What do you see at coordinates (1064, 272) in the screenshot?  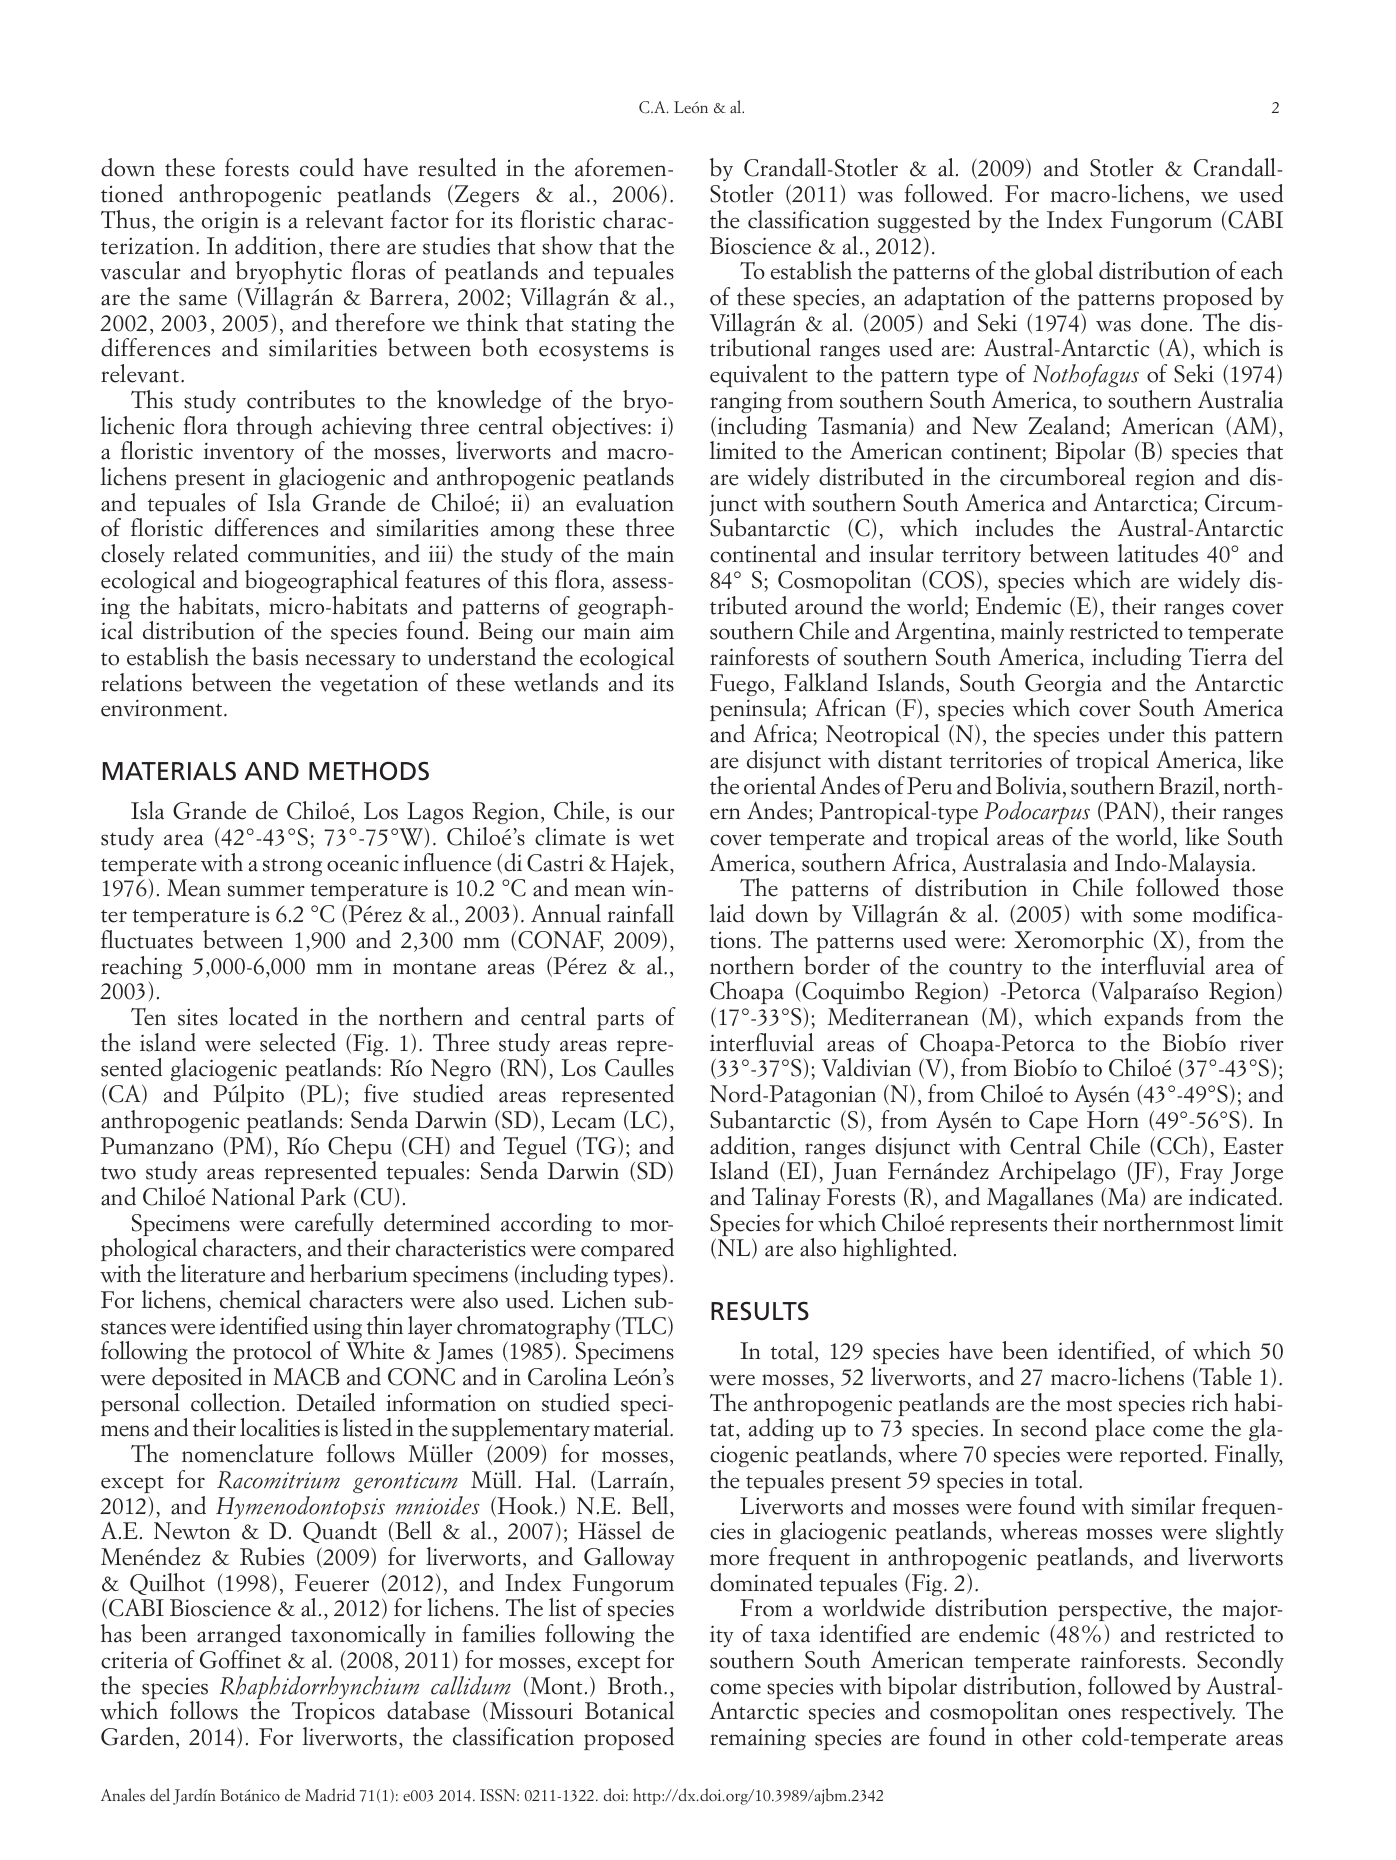 I see `global` at bounding box center [1064, 272].
